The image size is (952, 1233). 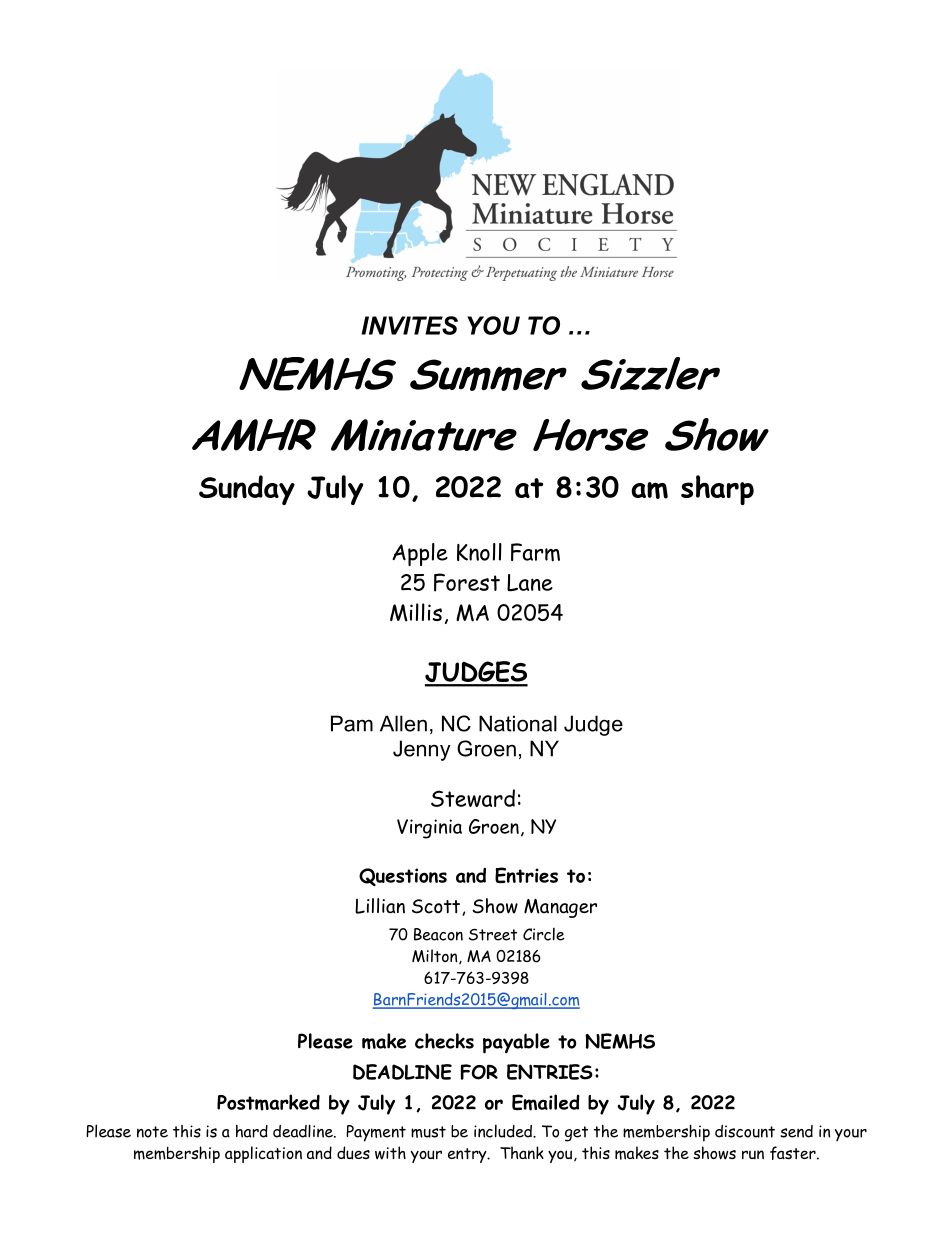 What do you see at coordinates (416, 612) in the page?
I see `Millis` at bounding box center [416, 612].
